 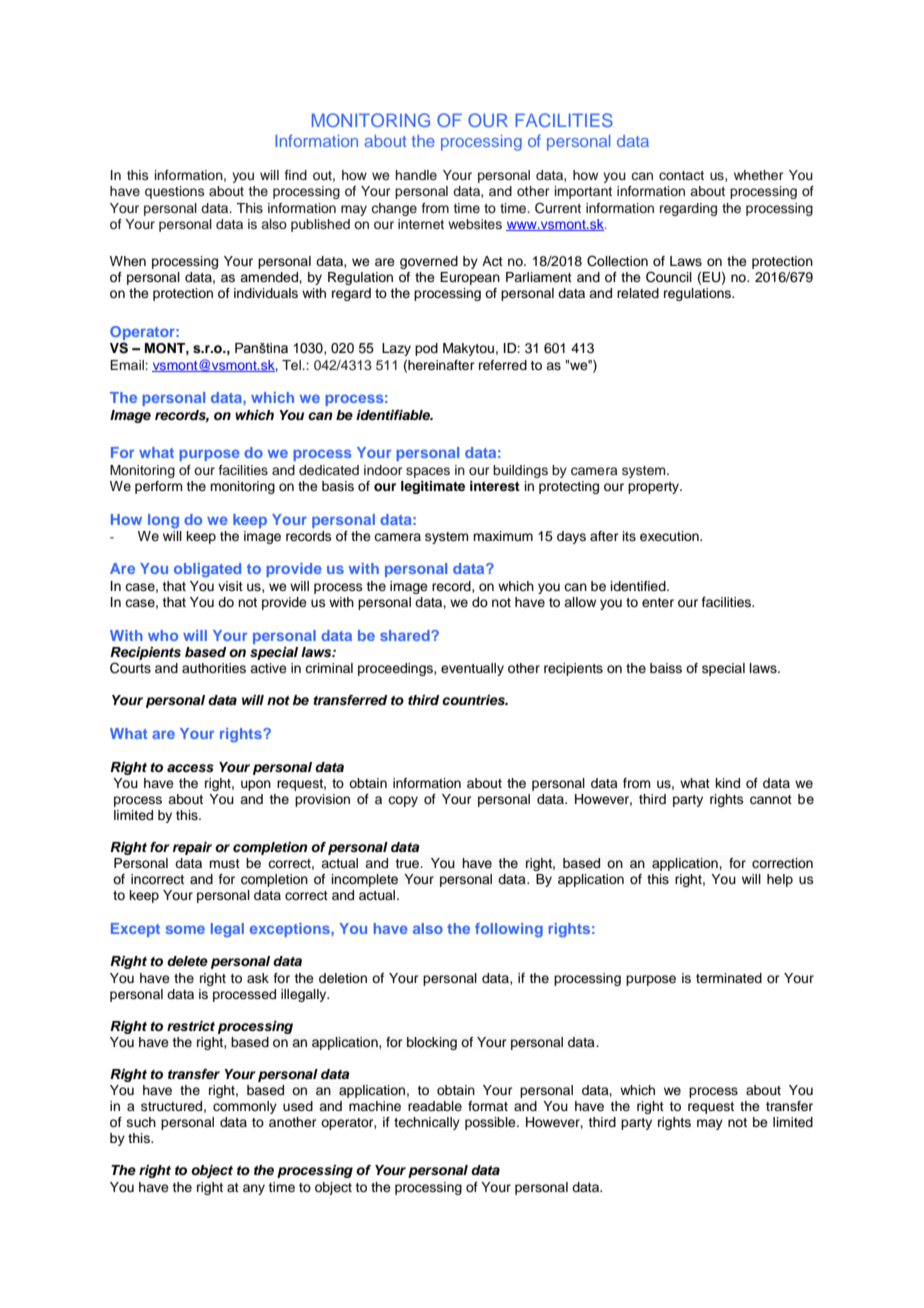 I want to click on property, so click(x=654, y=488).
